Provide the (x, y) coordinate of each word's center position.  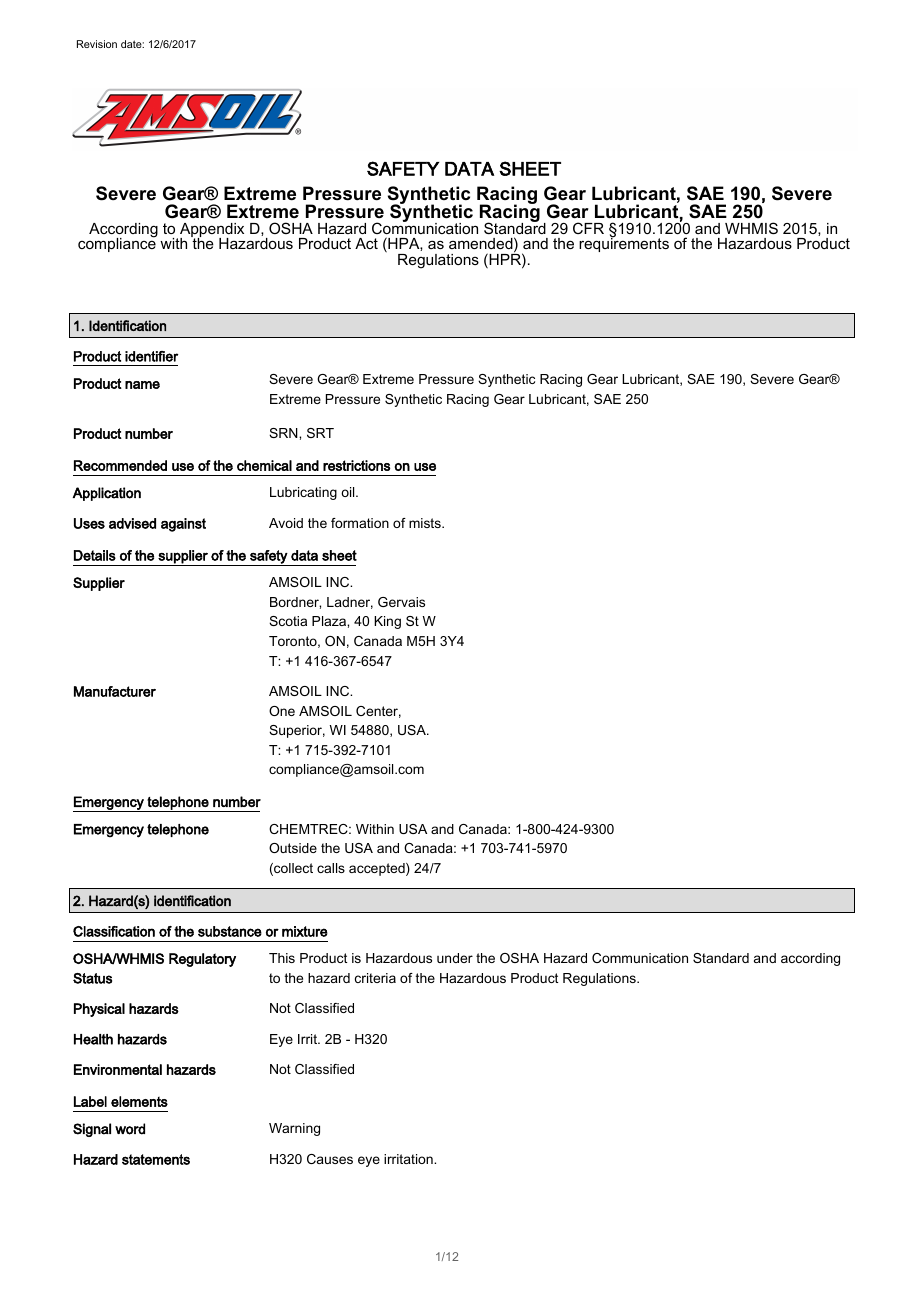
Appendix (212, 231)
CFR (588, 228)
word (130, 1129)
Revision (97, 44)
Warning (294, 1129)
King (387, 622)
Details (95, 555)
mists (426, 523)
